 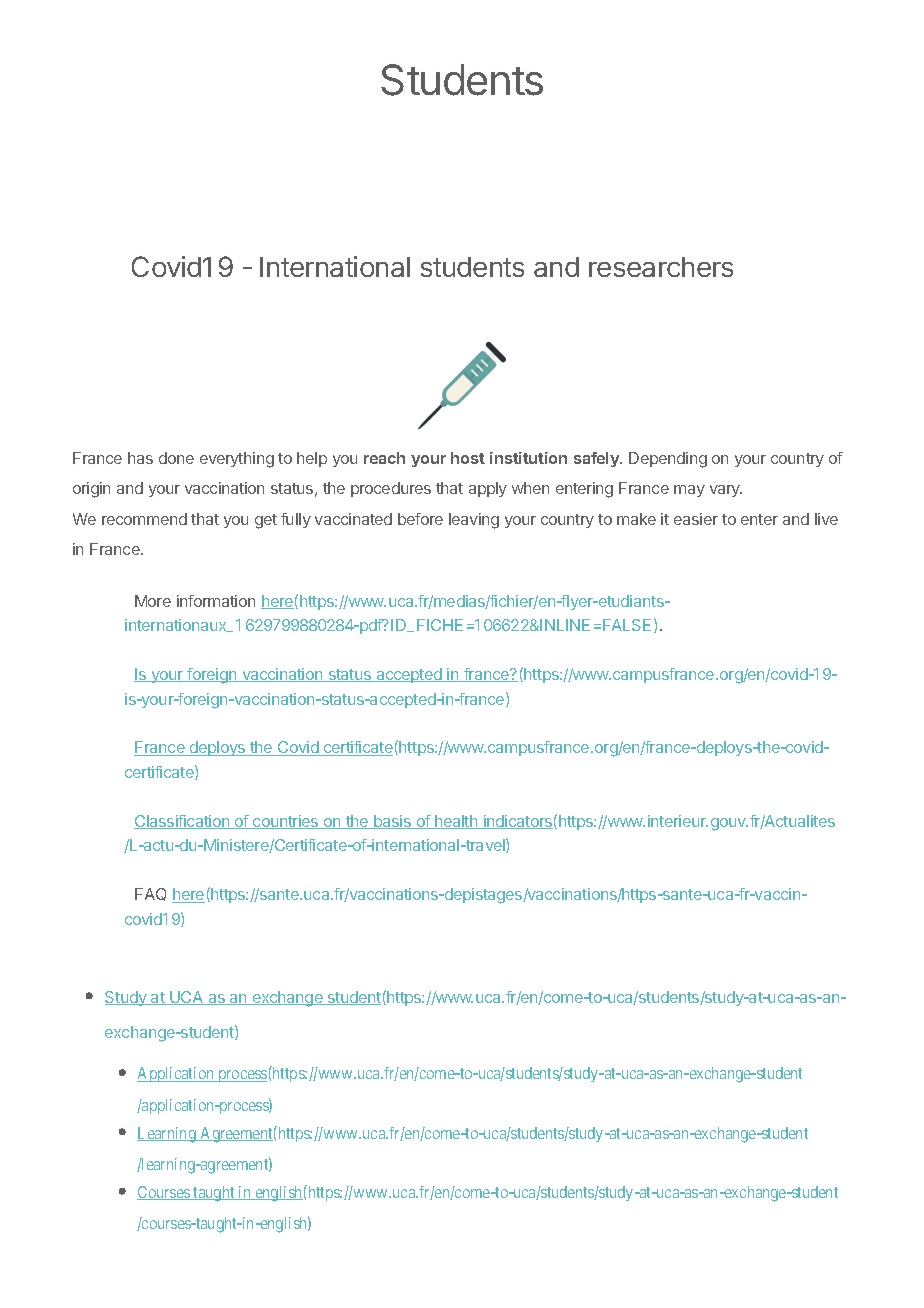 What do you see at coordinates (696, 519) in the screenshot?
I see `easier` at bounding box center [696, 519].
